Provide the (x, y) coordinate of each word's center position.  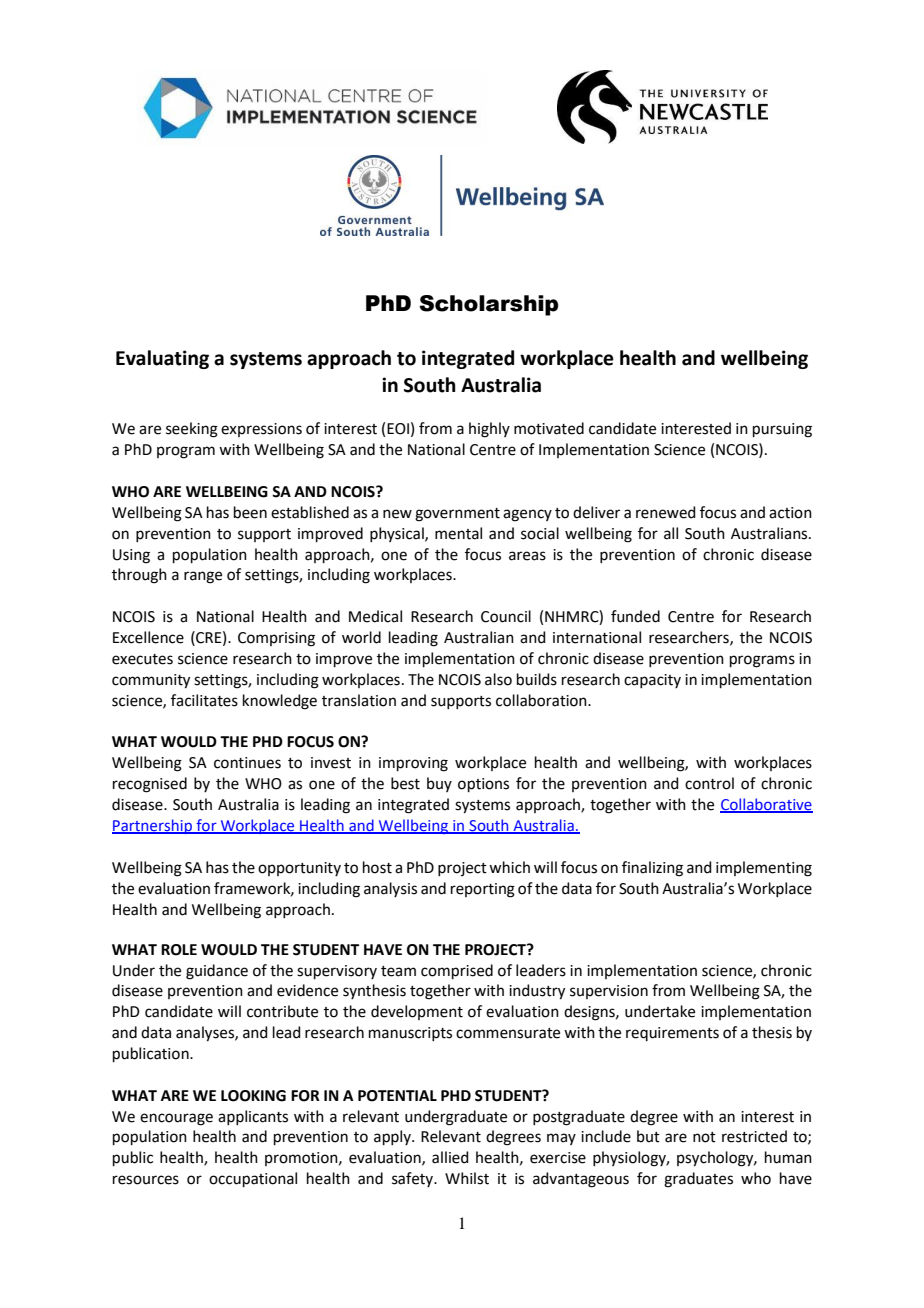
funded (635, 616)
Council (506, 616)
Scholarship (489, 305)
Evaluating (162, 359)
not (704, 1137)
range (203, 577)
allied (450, 1157)
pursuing (782, 430)
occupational (253, 1179)
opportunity (299, 869)
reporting (483, 890)
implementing (764, 869)
